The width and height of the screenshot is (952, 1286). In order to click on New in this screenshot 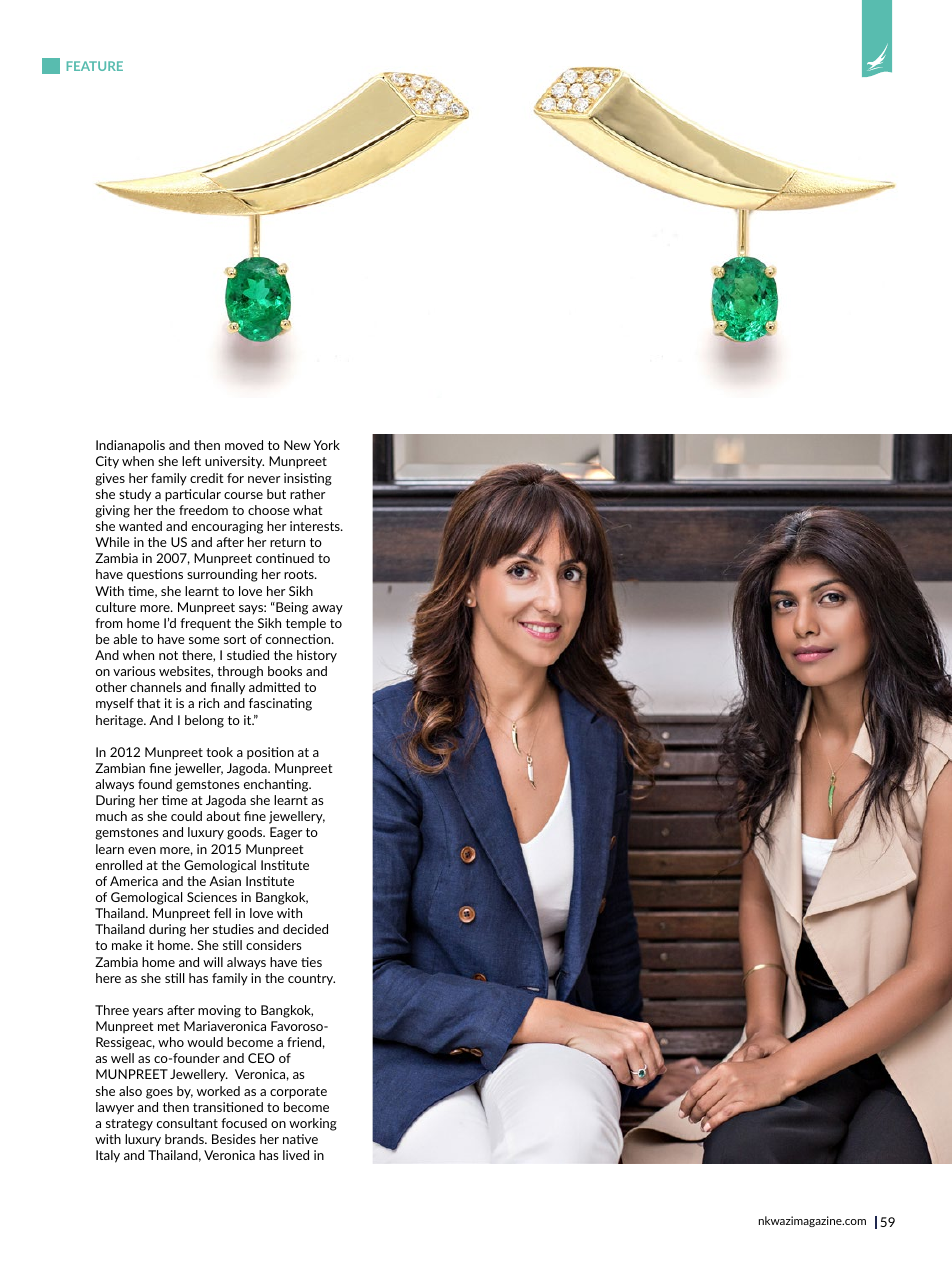, I will do `click(297, 445)`.
